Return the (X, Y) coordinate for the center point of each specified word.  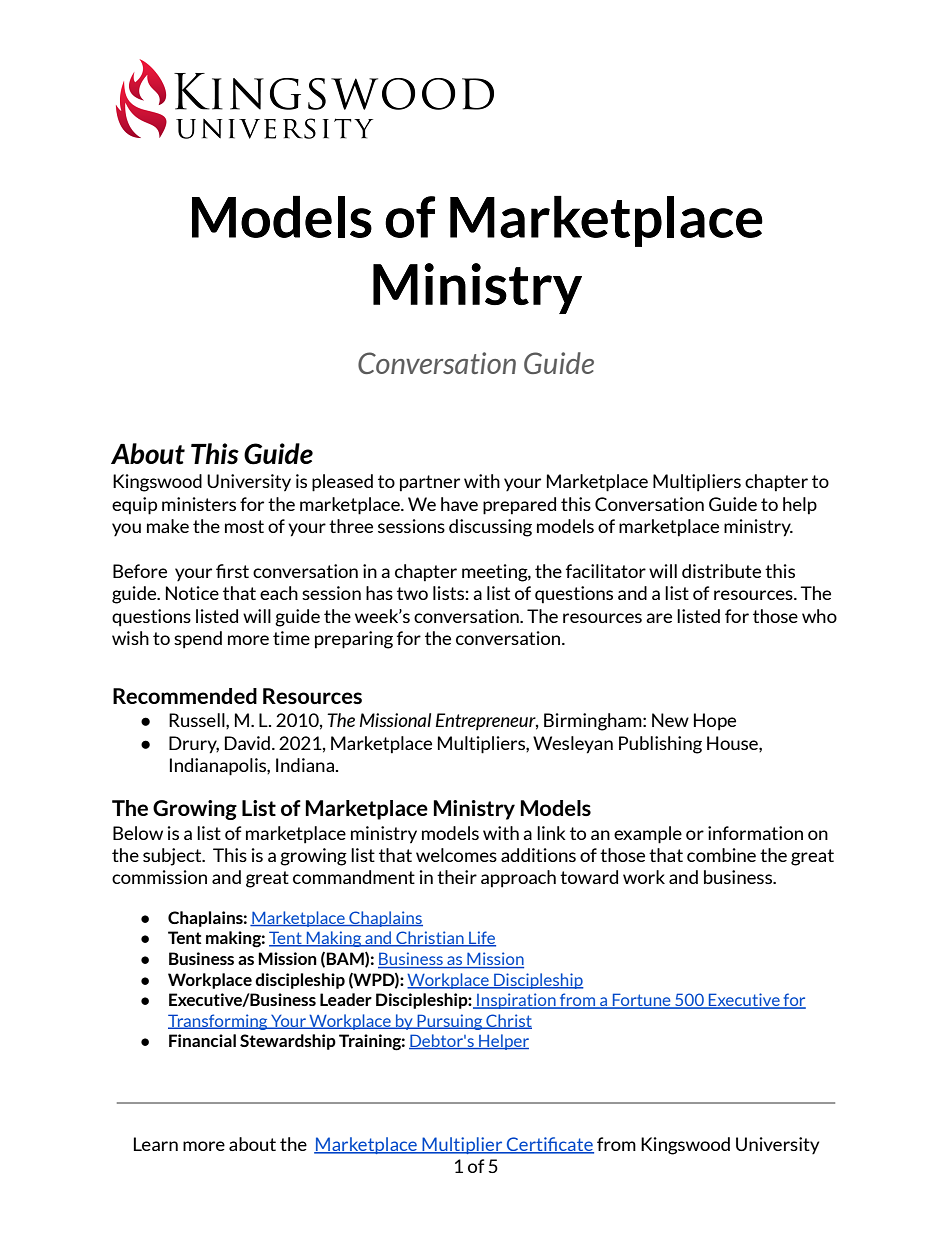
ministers (199, 504)
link (551, 833)
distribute (721, 571)
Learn (156, 1144)
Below (138, 833)
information (755, 833)
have (459, 504)
